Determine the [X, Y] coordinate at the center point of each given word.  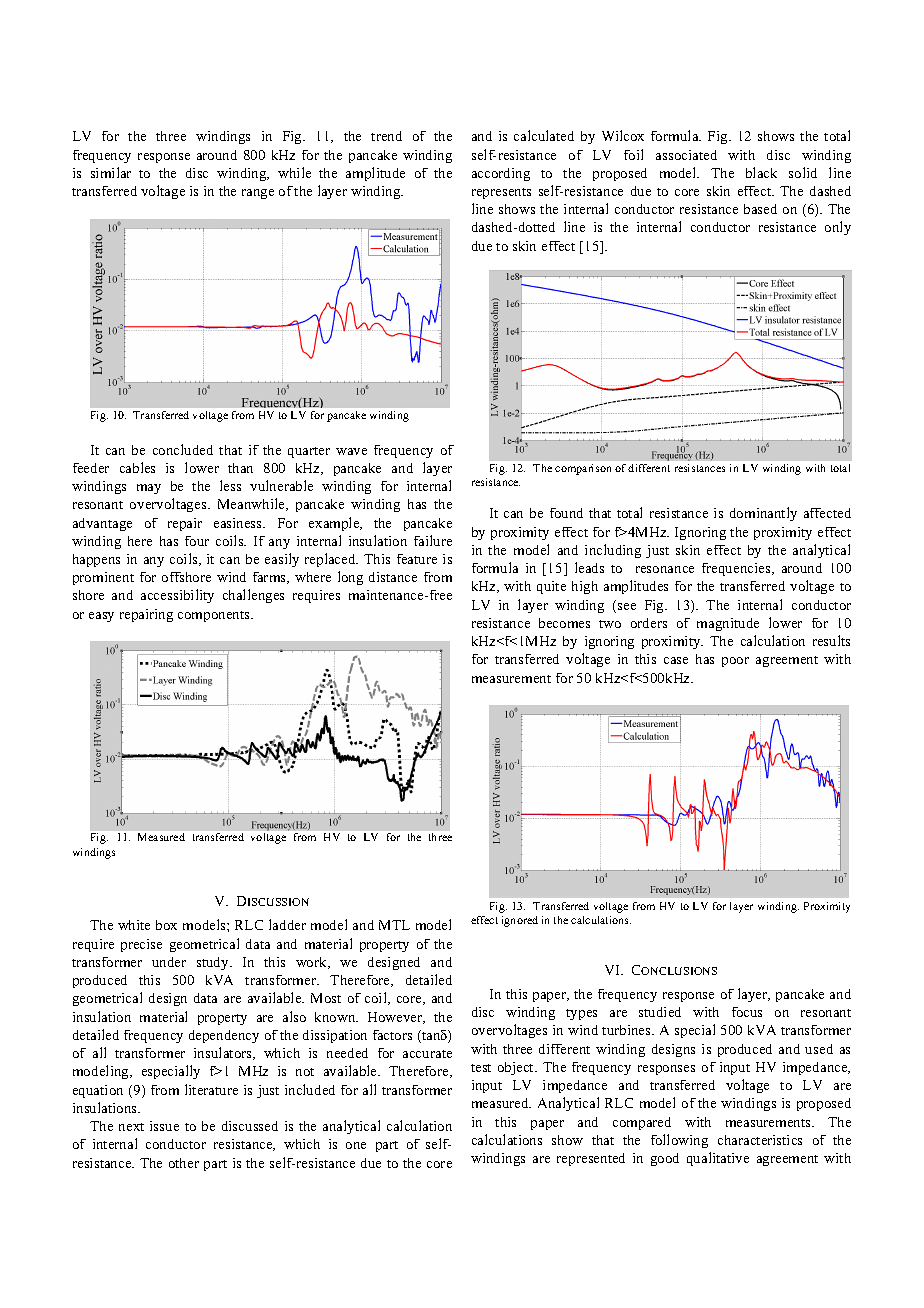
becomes [564, 623]
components [215, 616]
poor [735, 662]
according [501, 174]
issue [164, 1126]
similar [111, 172]
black [761, 172]
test [481, 1068]
